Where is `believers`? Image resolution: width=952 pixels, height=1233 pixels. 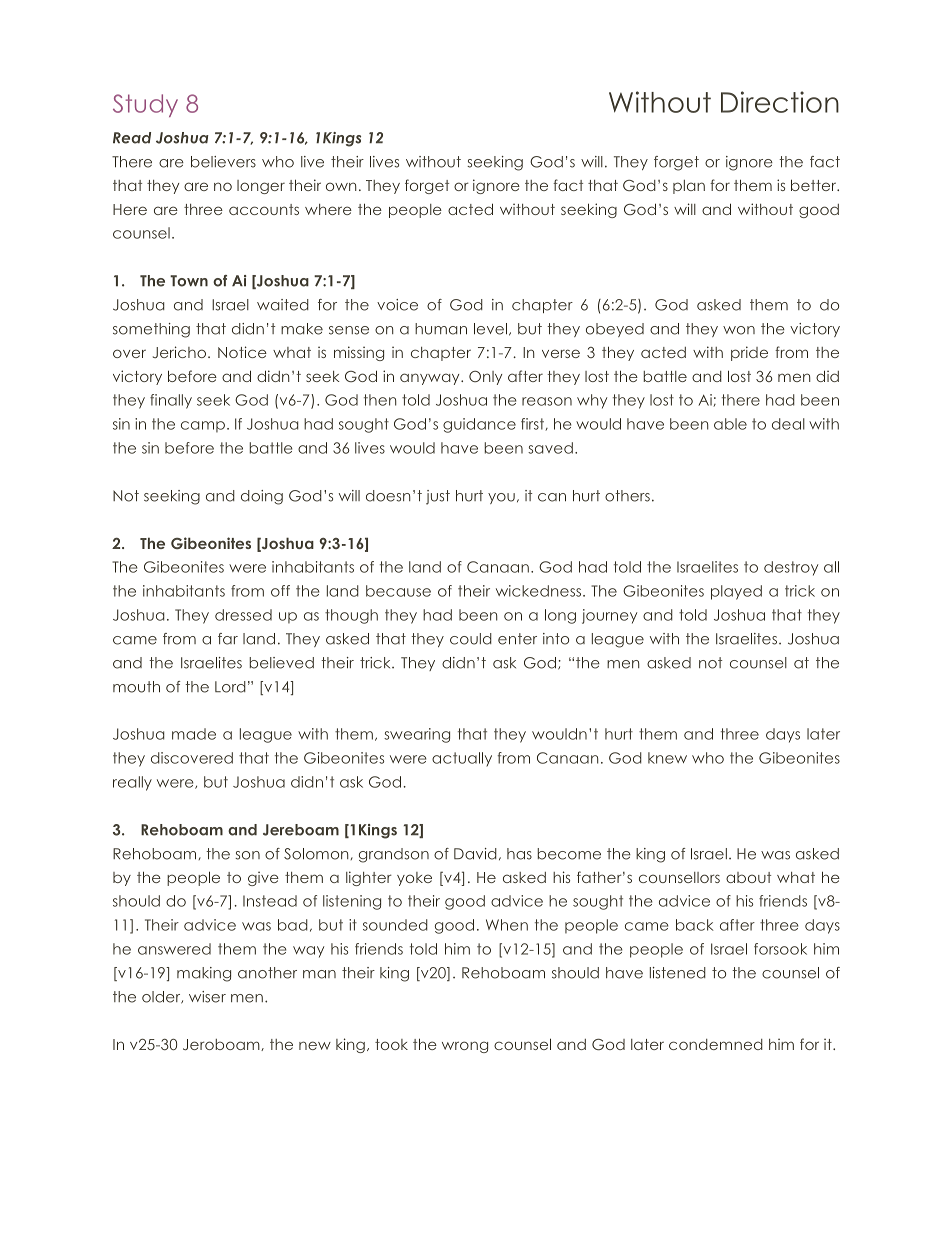 believers is located at coordinates (223, 162).
